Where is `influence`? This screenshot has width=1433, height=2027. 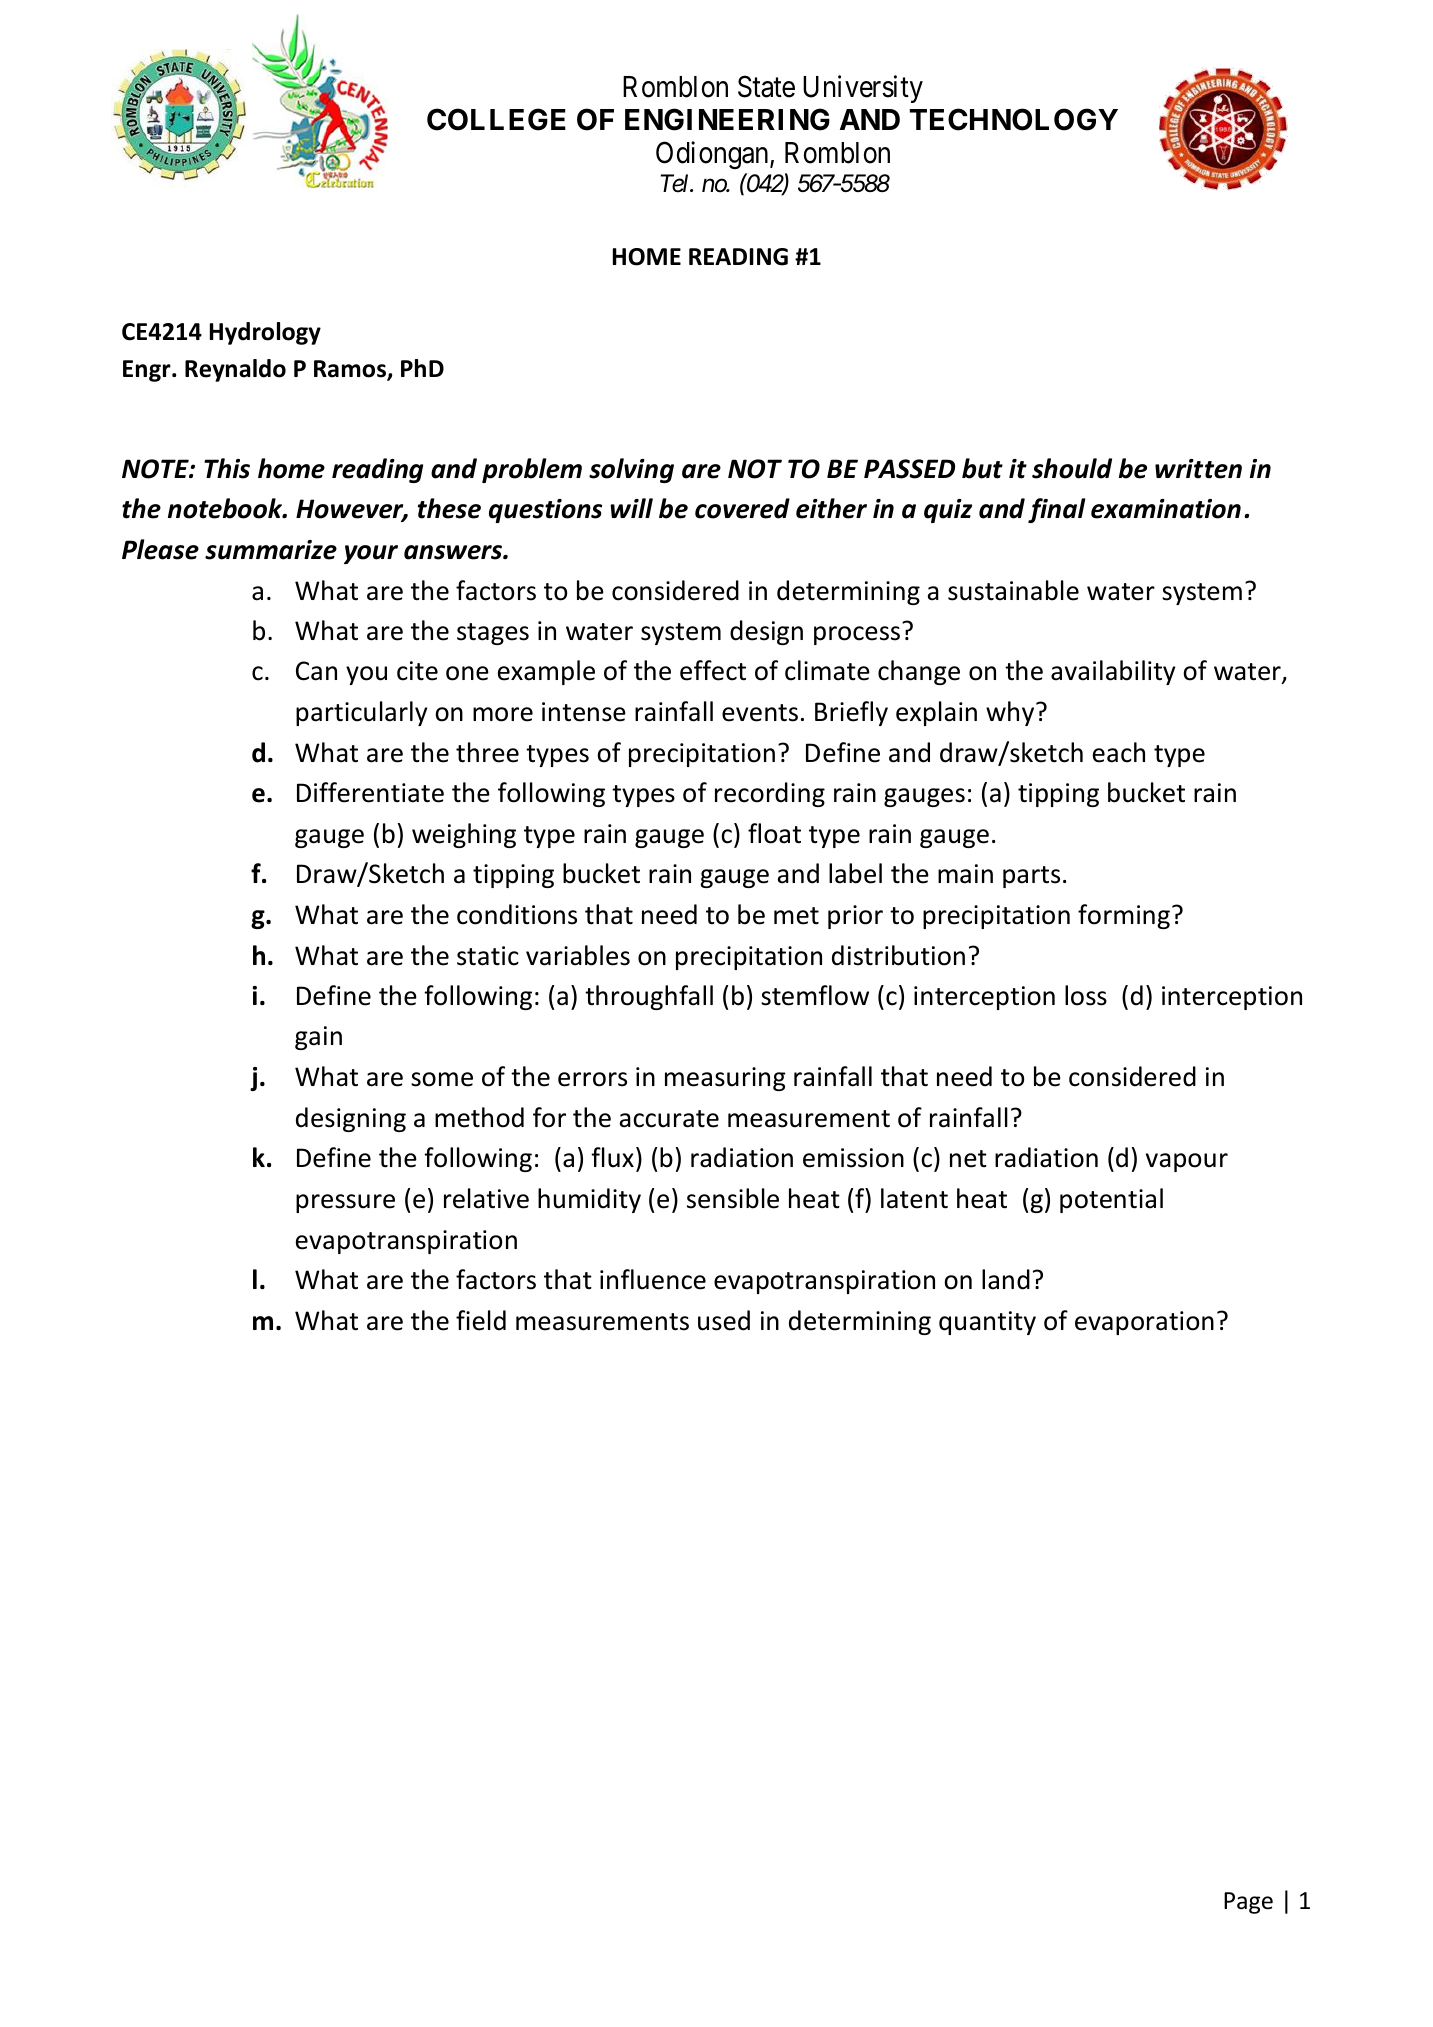
influence is located at coordinates (653, 1279).
